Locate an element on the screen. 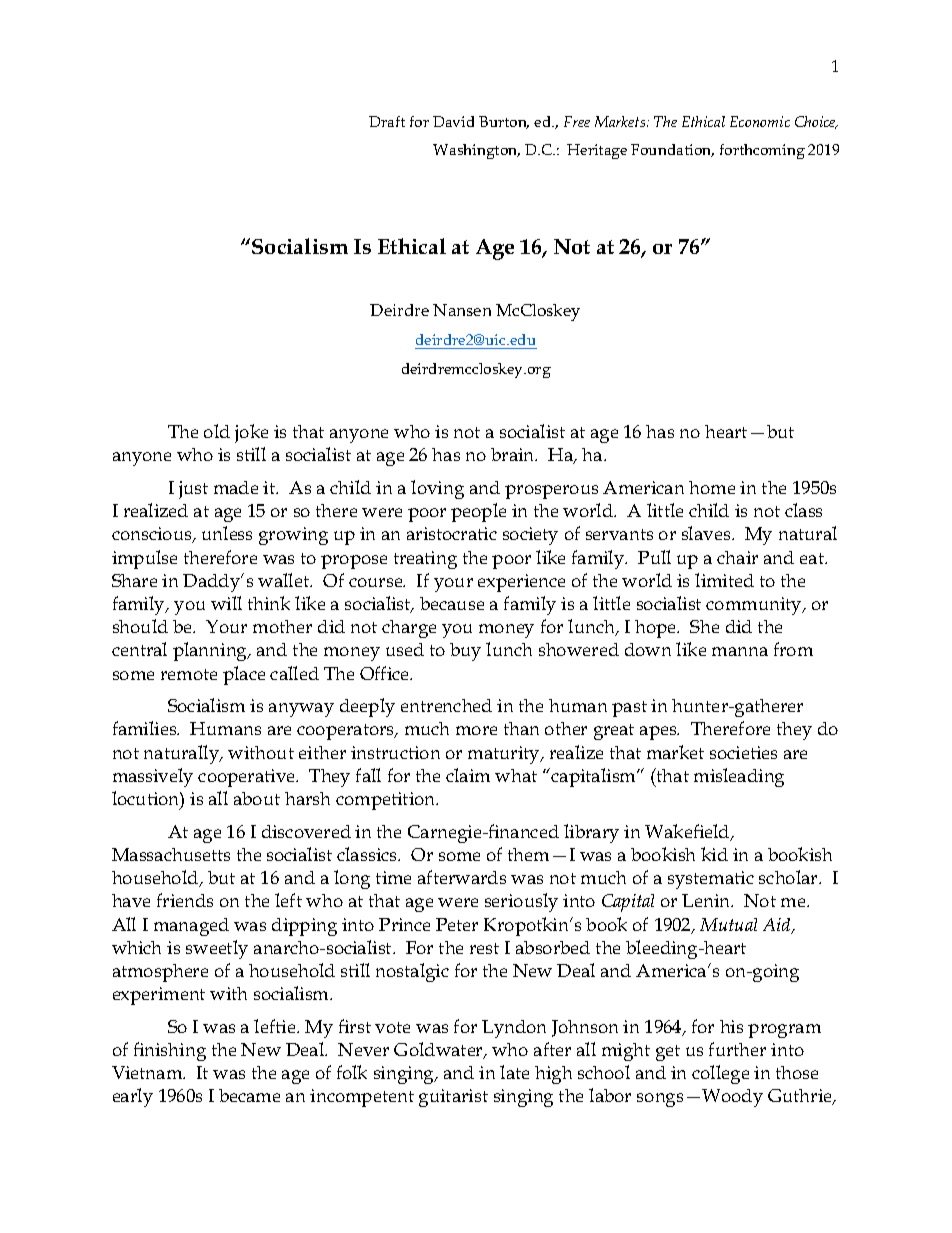 Image resolution: width=952 pixels, height=1233 pixels. community is located at coordinates (755, 606).
